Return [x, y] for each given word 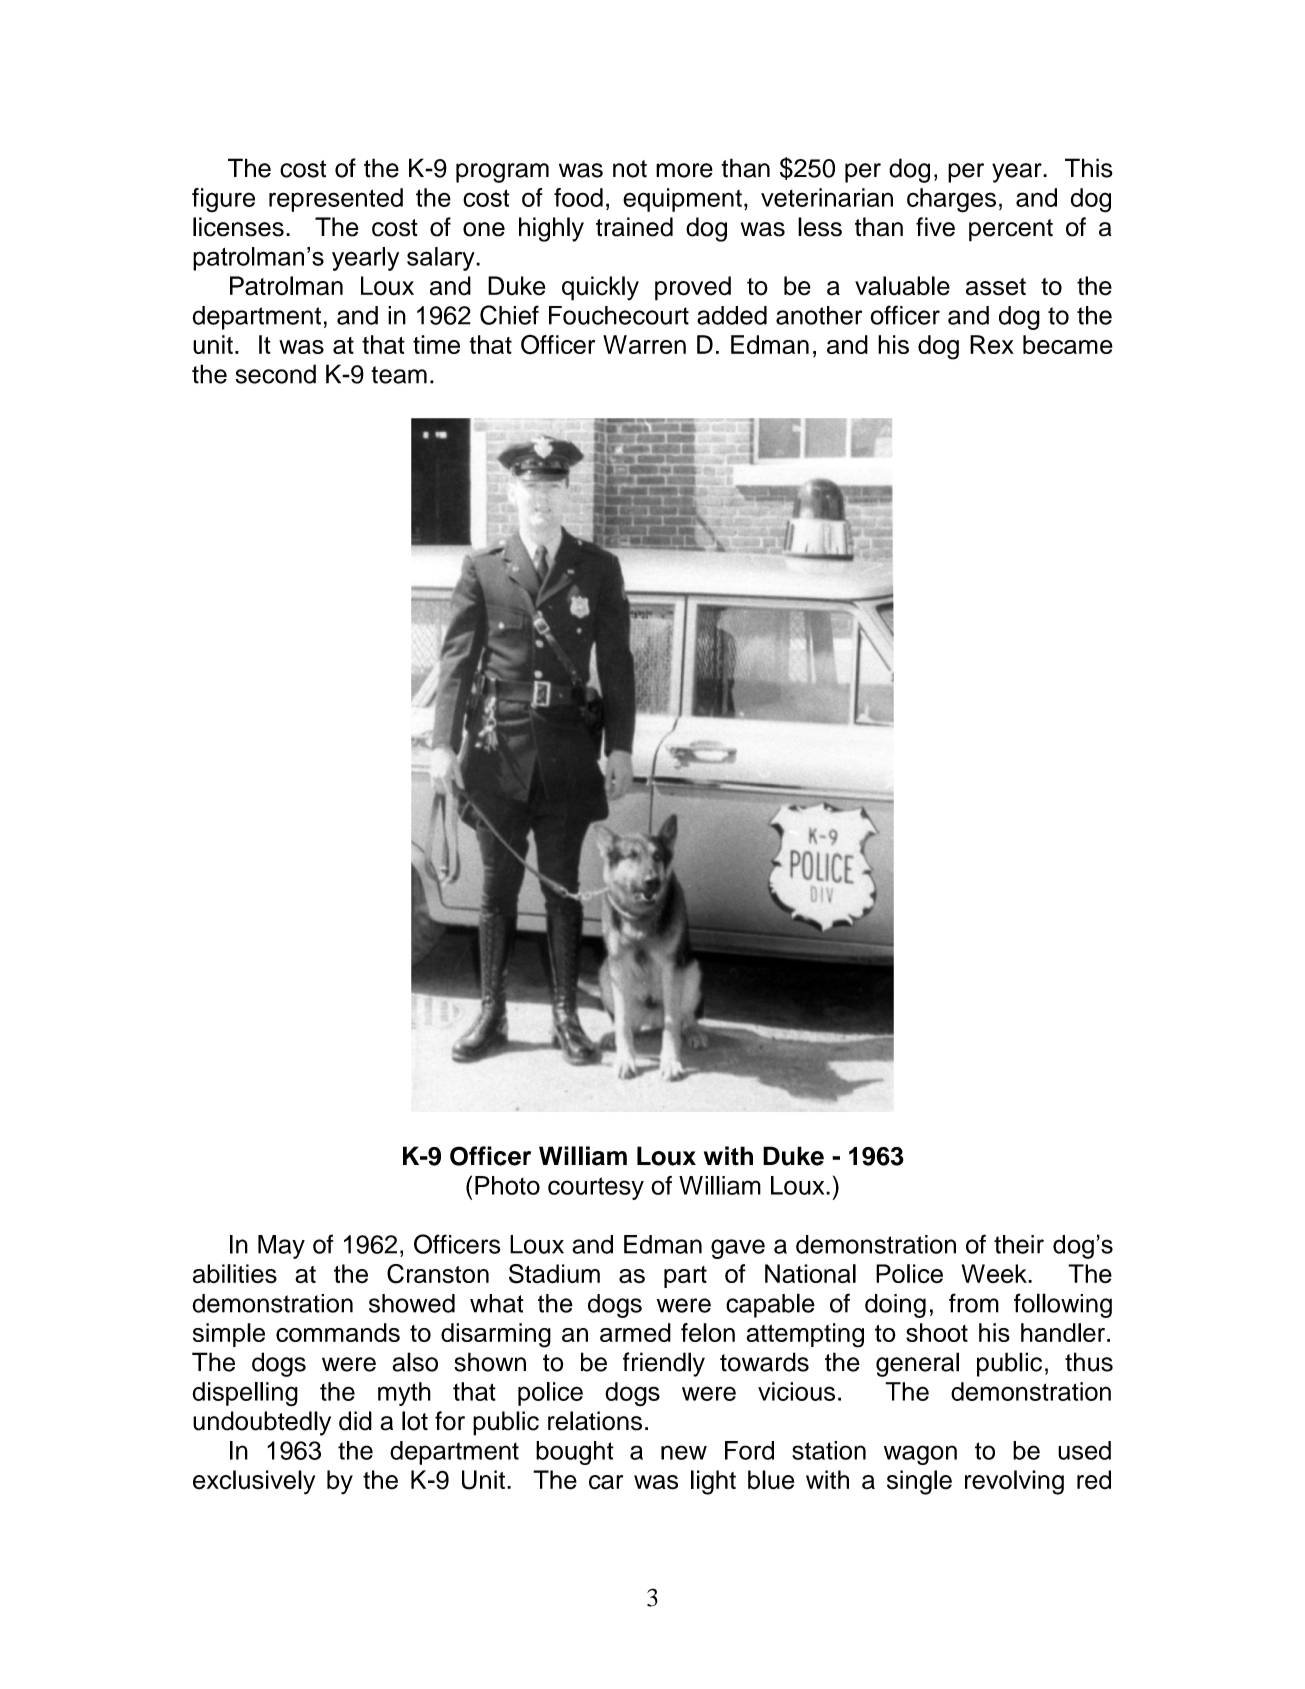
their [1019, 1244]
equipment [682, 200]
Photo [507, 1185]
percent [1011, 230]
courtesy [596, 1188]
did [355, 1421]
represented [336, 200]
